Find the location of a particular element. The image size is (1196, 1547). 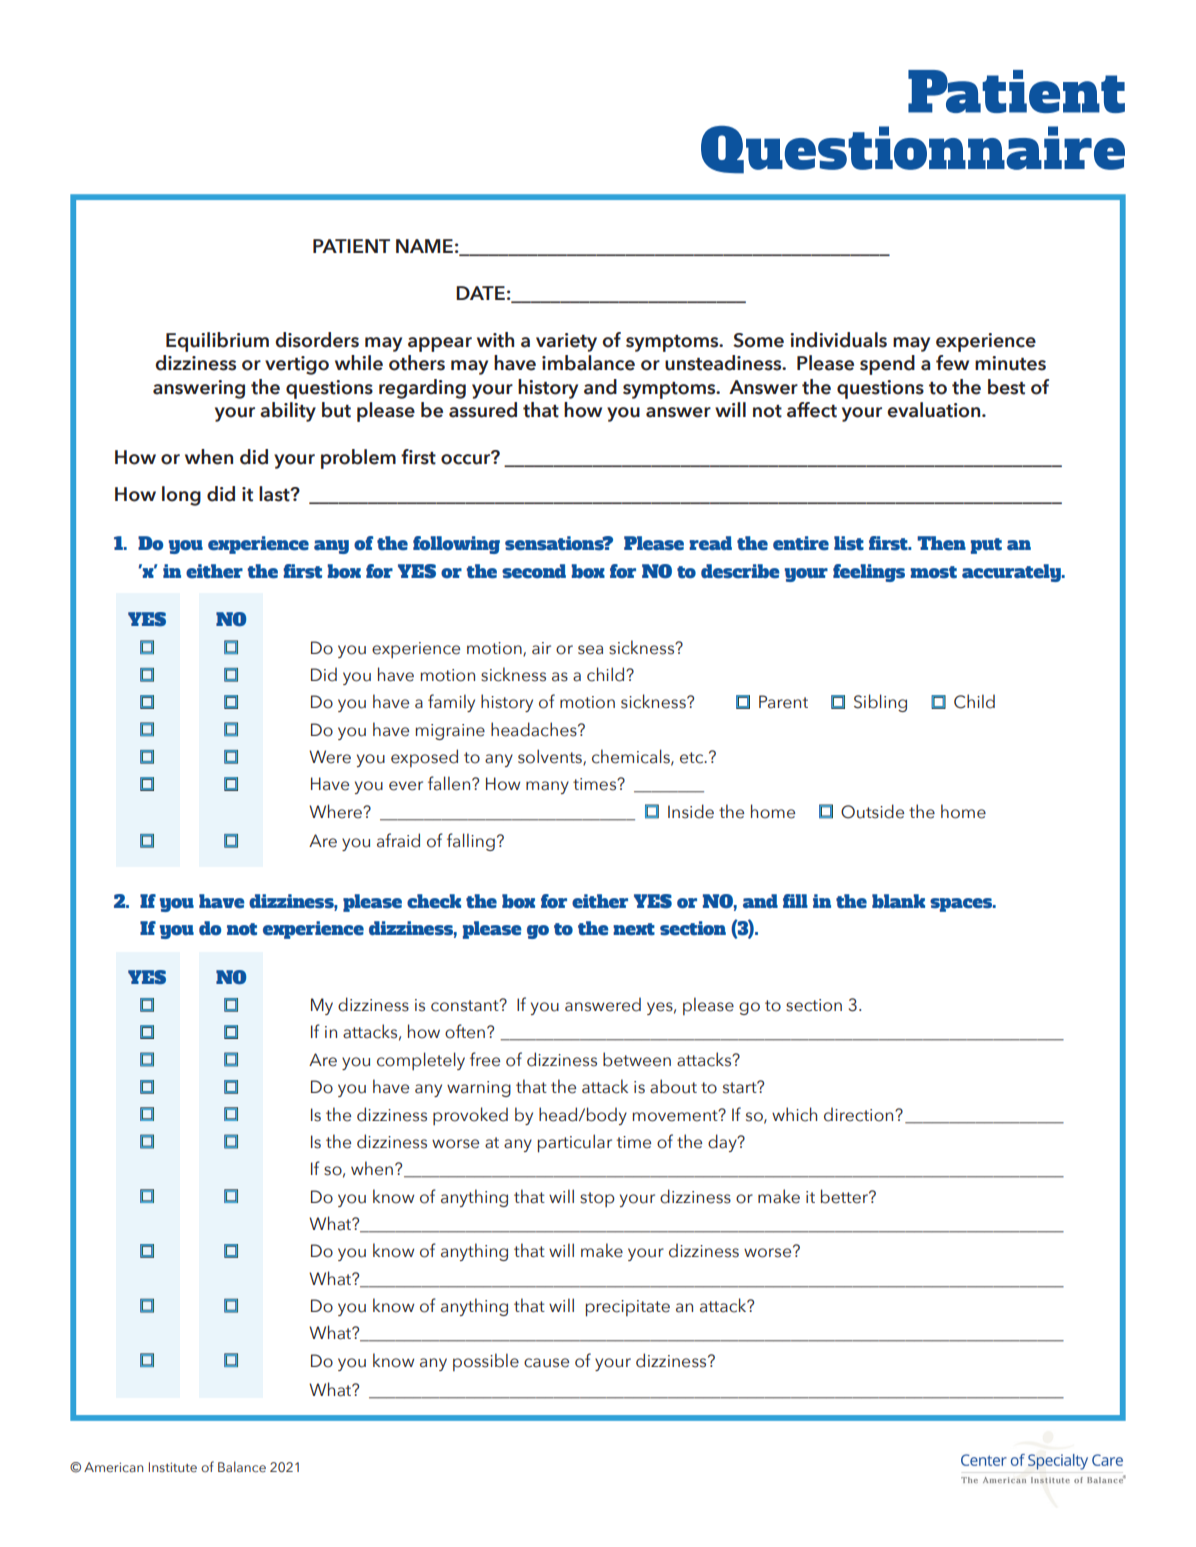

blank is located at coordinates (898, 901).
